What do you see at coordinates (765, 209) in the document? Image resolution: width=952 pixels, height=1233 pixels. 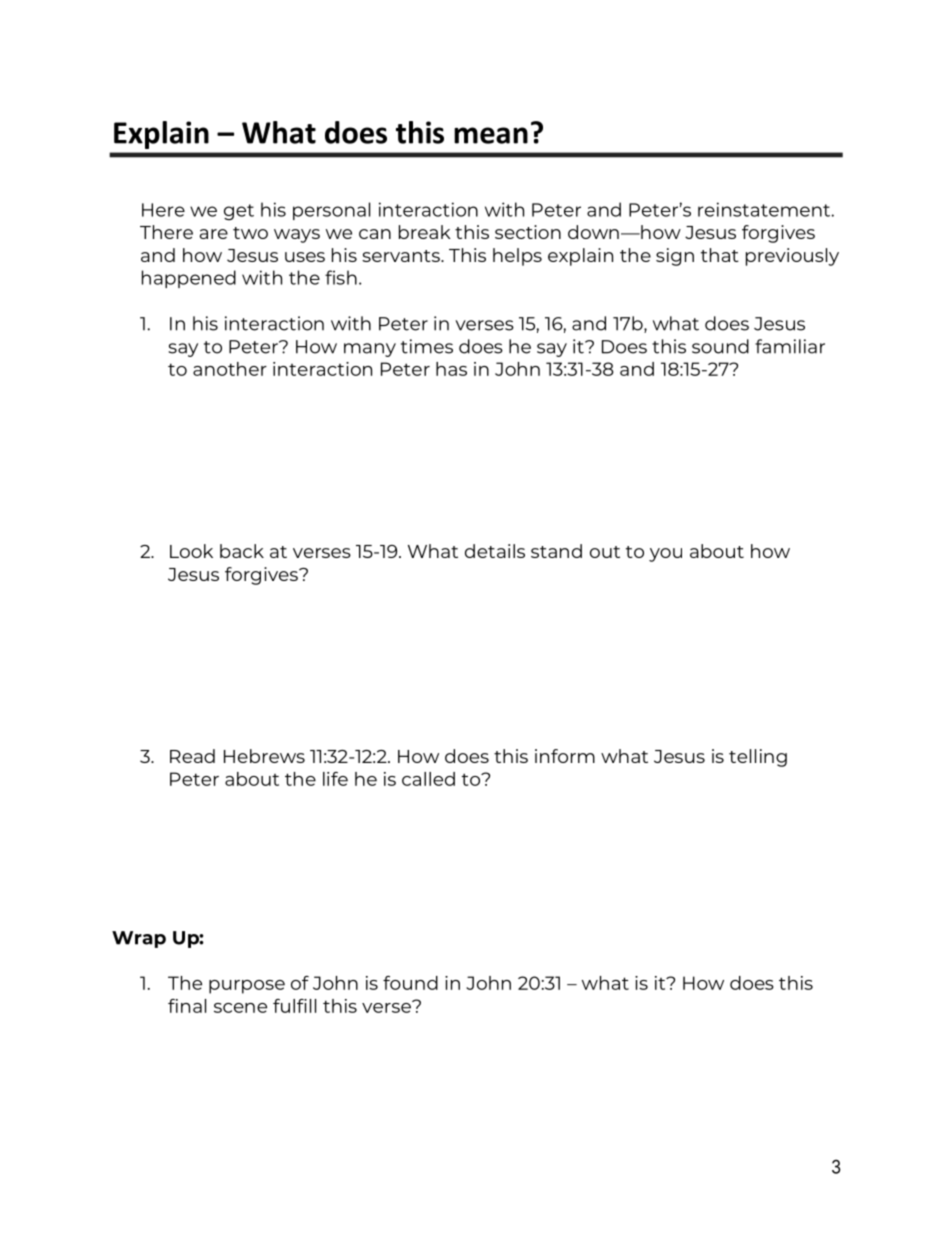 I see `reinstatement` at bounding box center [765, 209].
